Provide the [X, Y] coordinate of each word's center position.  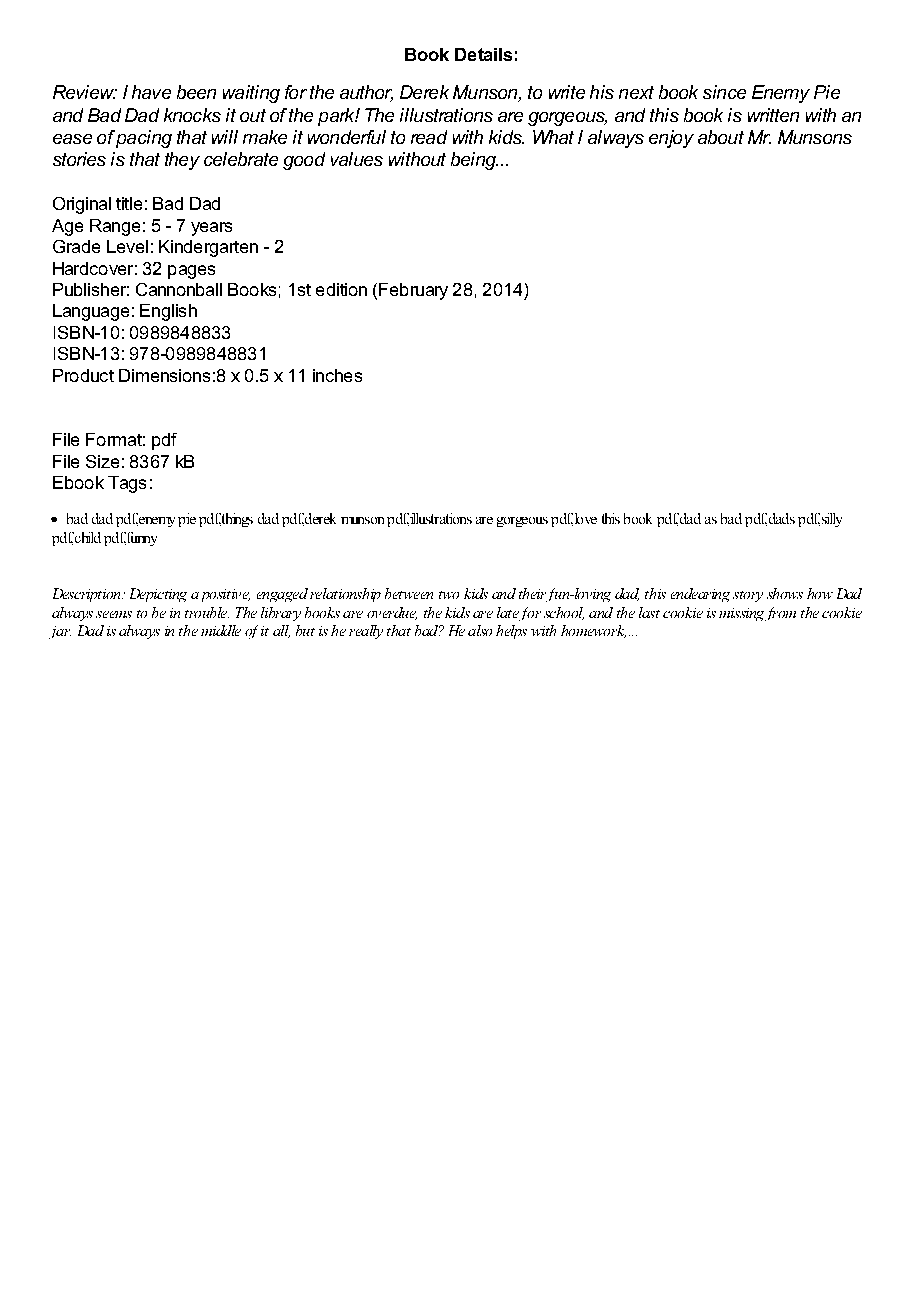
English [168, 312]
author [366, 93]
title [129, 203]
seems [114, 614]
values [357, 159]
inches [337, 375]
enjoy [671, 139]
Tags [127, 484]
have [151, 92]
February [413, 291]
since [724, 92]
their [533, 595]
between [409, 593]
